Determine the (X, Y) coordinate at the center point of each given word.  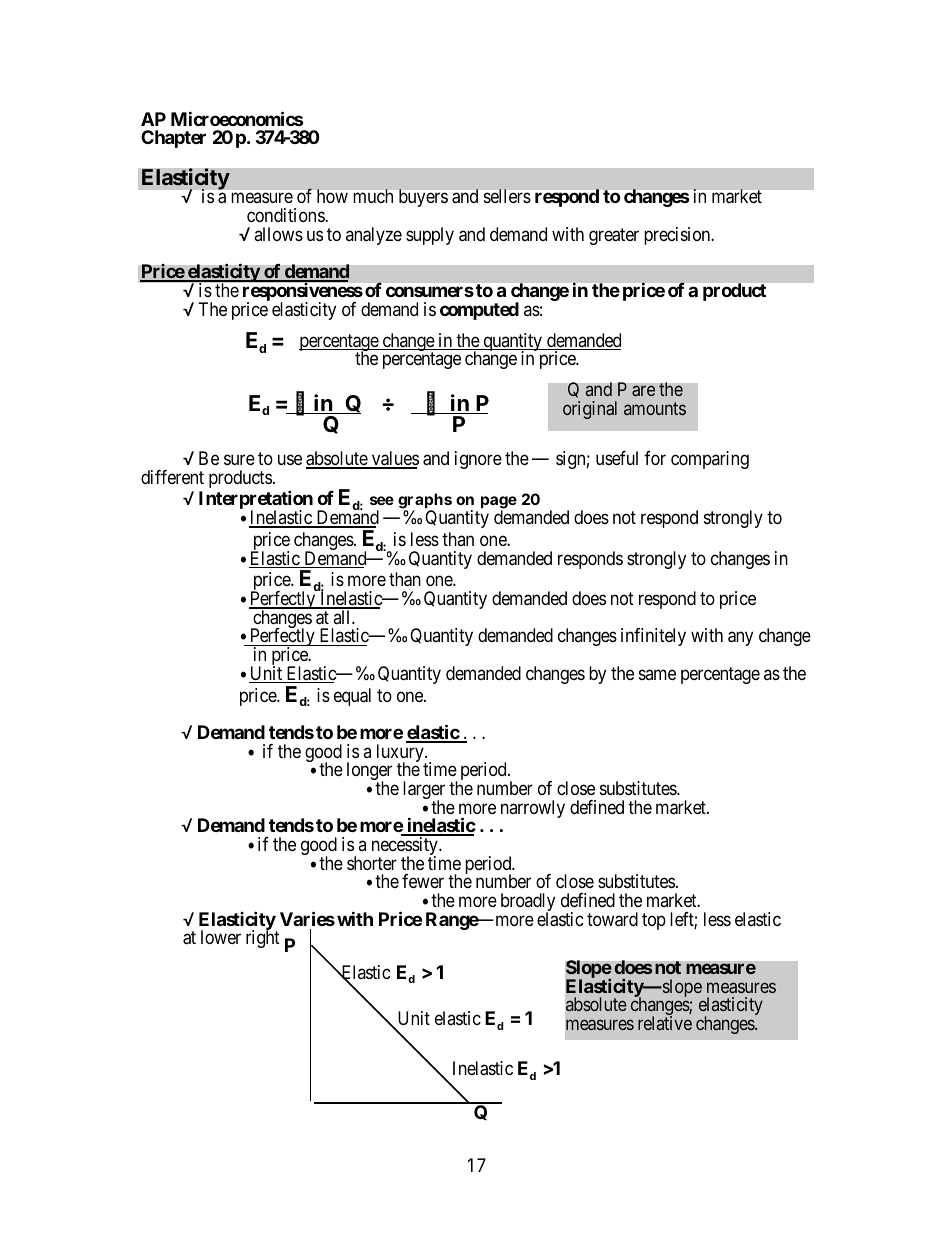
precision (678, 236)
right (263, 939)
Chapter (173, 139)
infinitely (653, 637)
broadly (528, 903)
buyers (423, 198)
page (499, 504)
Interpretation (256, 501)
